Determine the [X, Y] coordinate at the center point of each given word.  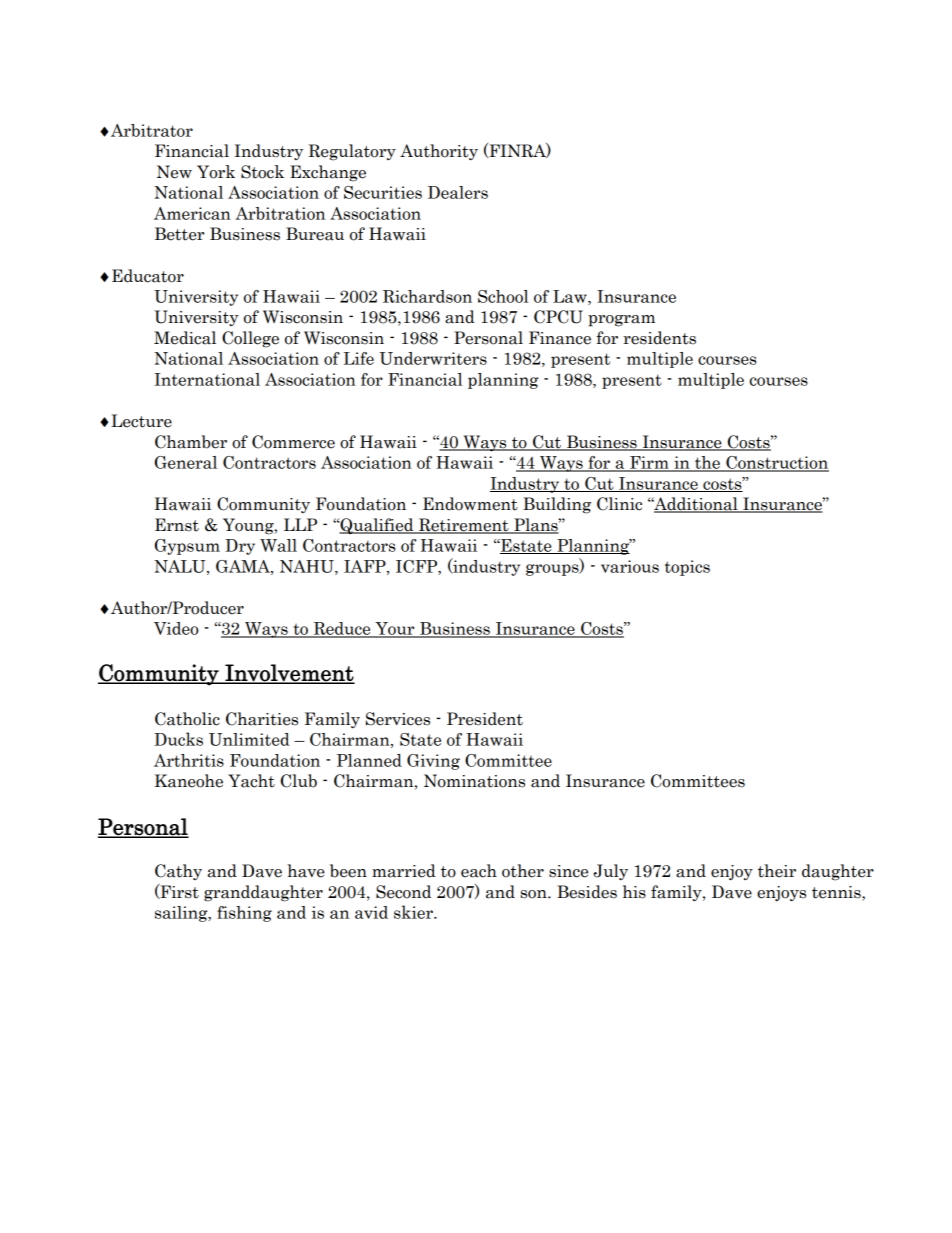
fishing [244, 914]
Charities [262, 719]
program [621, 321]
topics [687, 568]
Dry [240, 547]
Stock [262, 172]
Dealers [458, 192]
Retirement [463, 526]
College [250, 339]
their [777, 871]
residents [659, 338]
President [485, 719]
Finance [560, 338]
